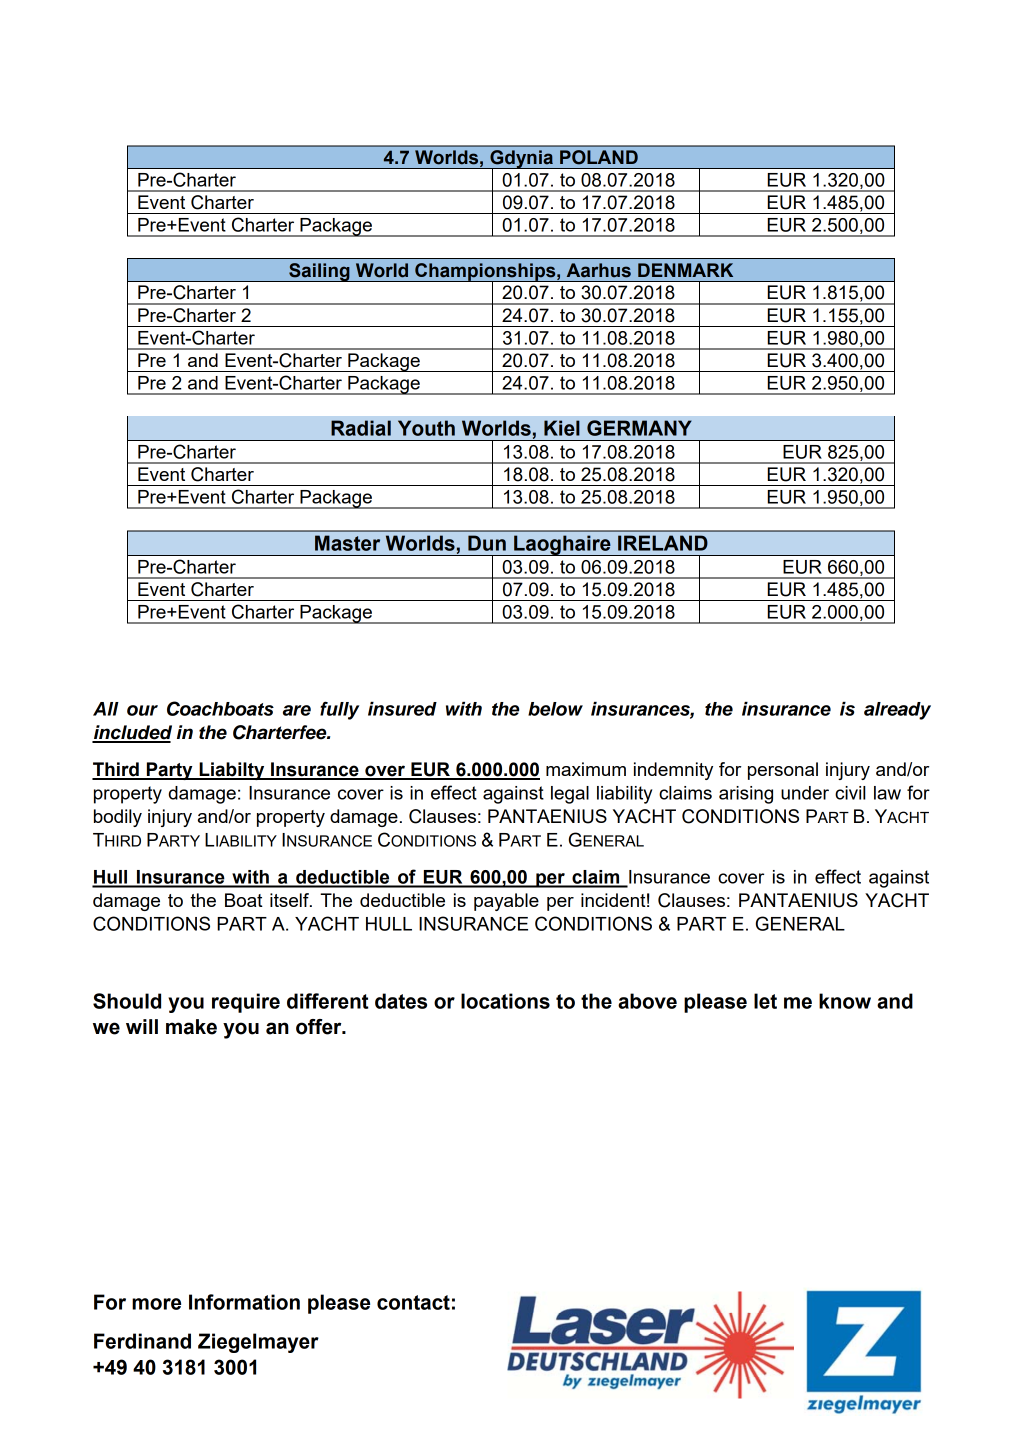 This document has width=1022, height=1446. Describe the element at coordinates (319, 272) in the document. I see `Sailing` at that location.
